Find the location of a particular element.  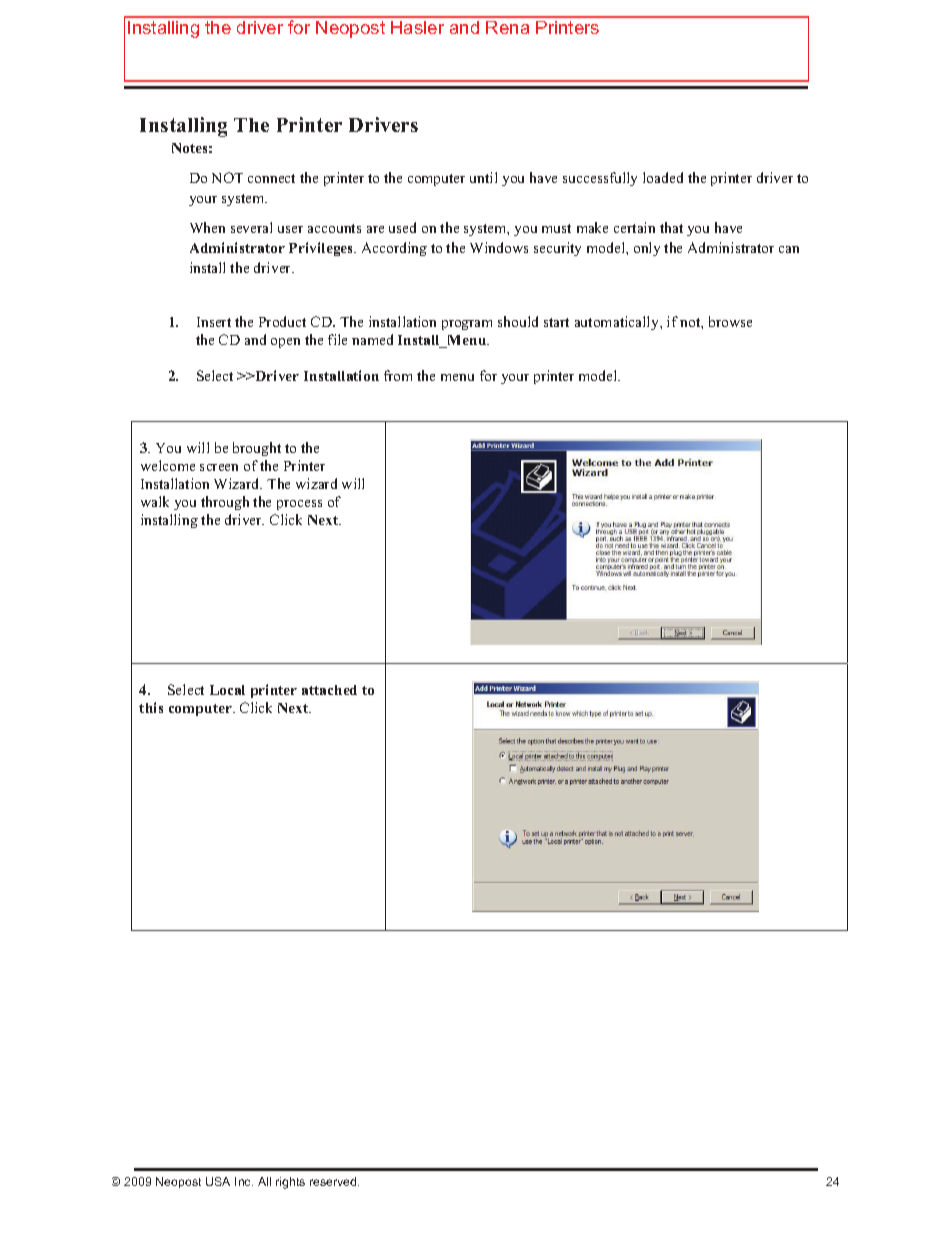

rights is located at coordinates (290, 1183).
